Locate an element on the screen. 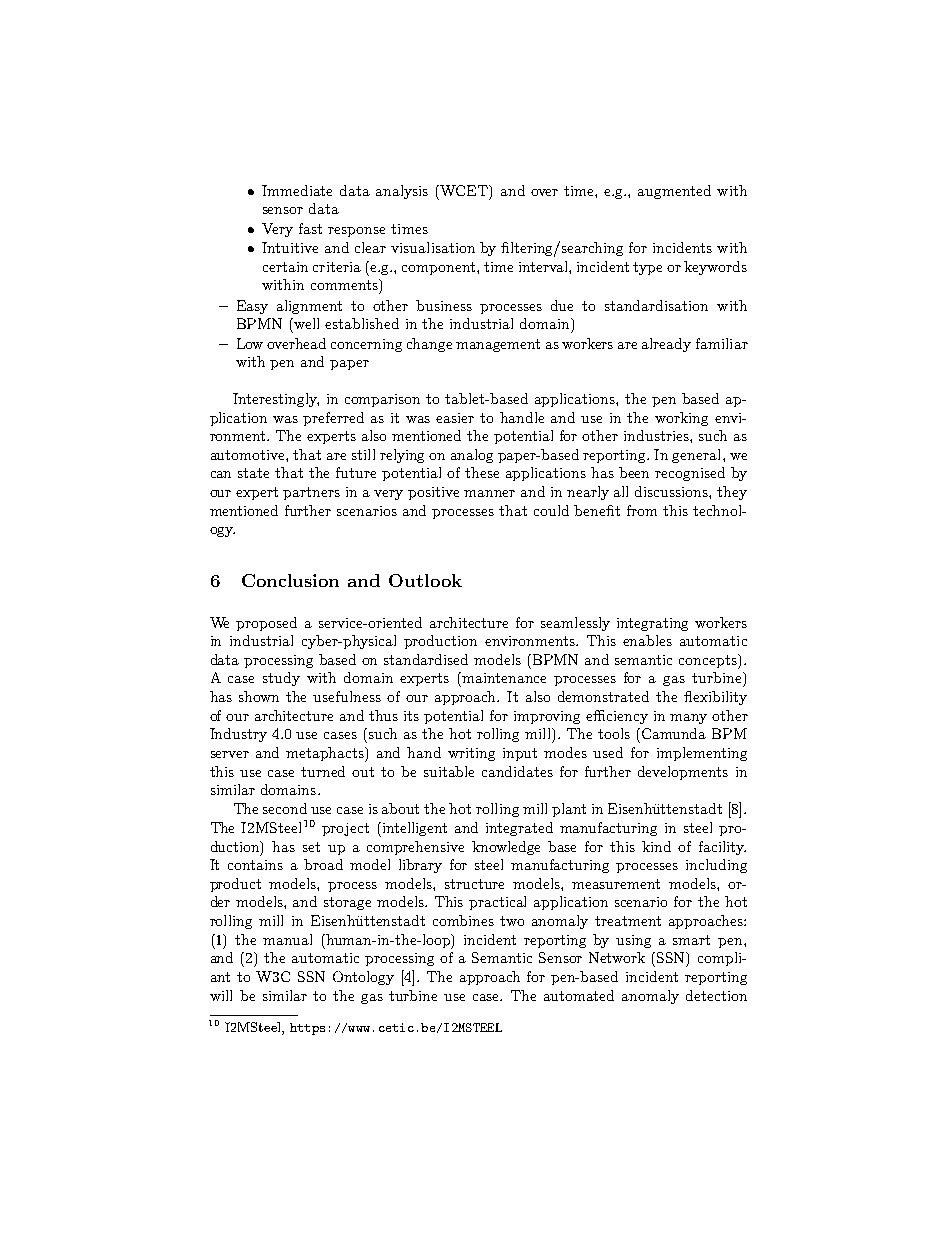 Image resolution: width=952 pixels, height=1233 pixels. will is located at coordinates (221, 995).
